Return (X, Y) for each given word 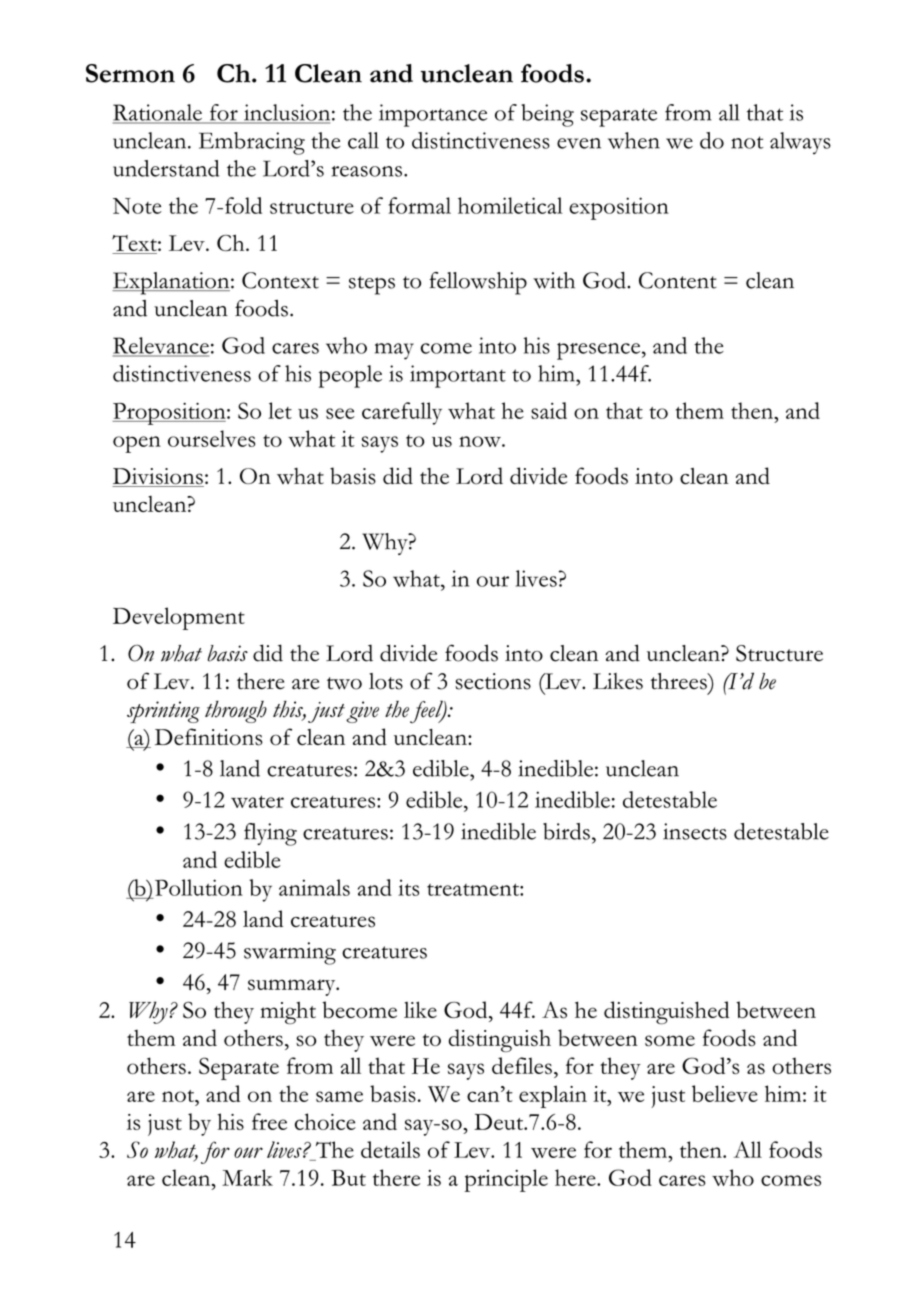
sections (493, 681)
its (408, 887)
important (458, 376)
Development (179, 618)
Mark (247, 1177)
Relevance (161, 346)
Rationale (158, 113)
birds (566, 831)
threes (680, 681)
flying (270, 834)
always (800, 143)
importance (433, 115)
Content (678, 280)
